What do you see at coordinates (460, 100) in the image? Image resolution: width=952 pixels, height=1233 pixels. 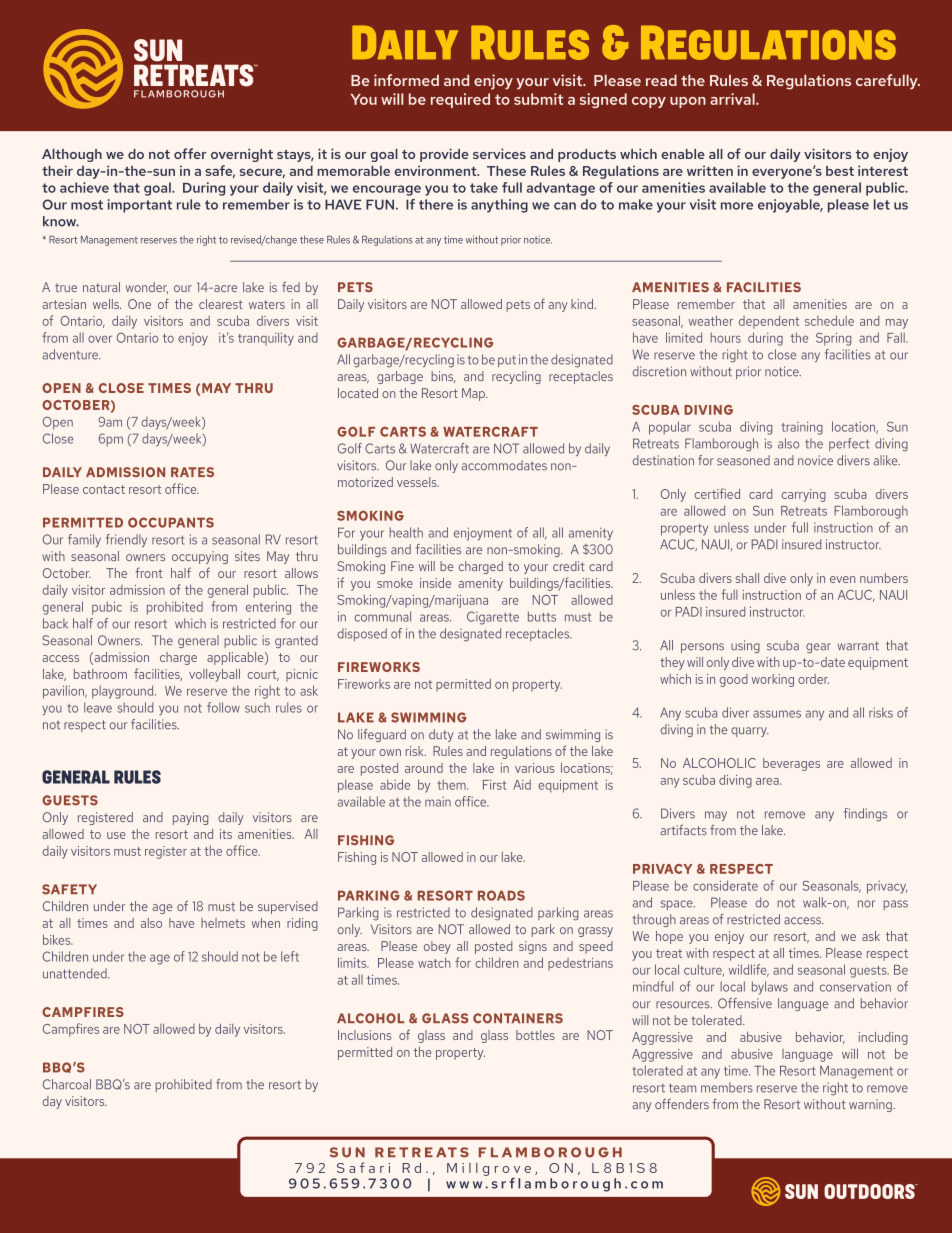 I see `required` at bounding box center [460, 100].
